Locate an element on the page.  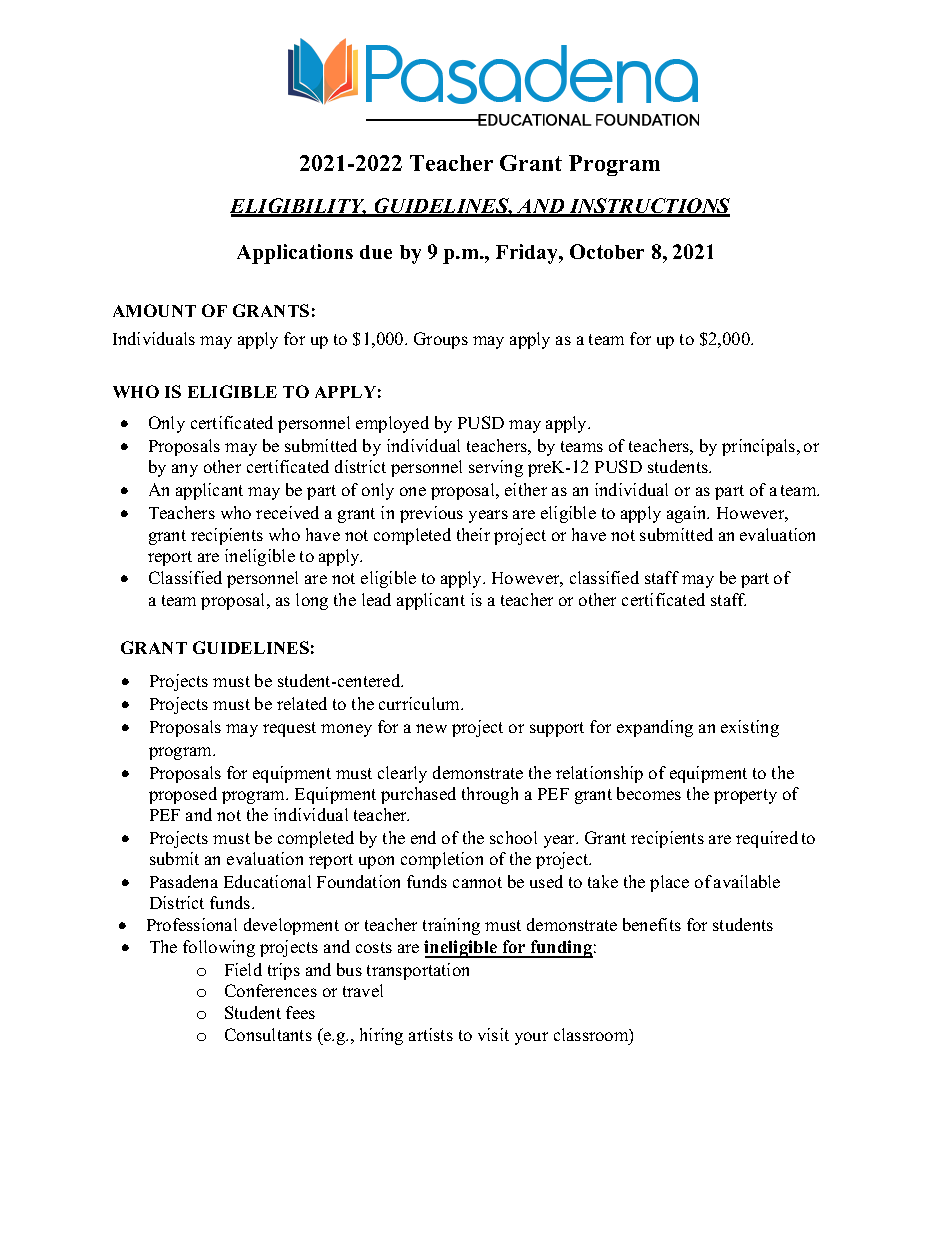
lead is located at coordinates (376, 599).
